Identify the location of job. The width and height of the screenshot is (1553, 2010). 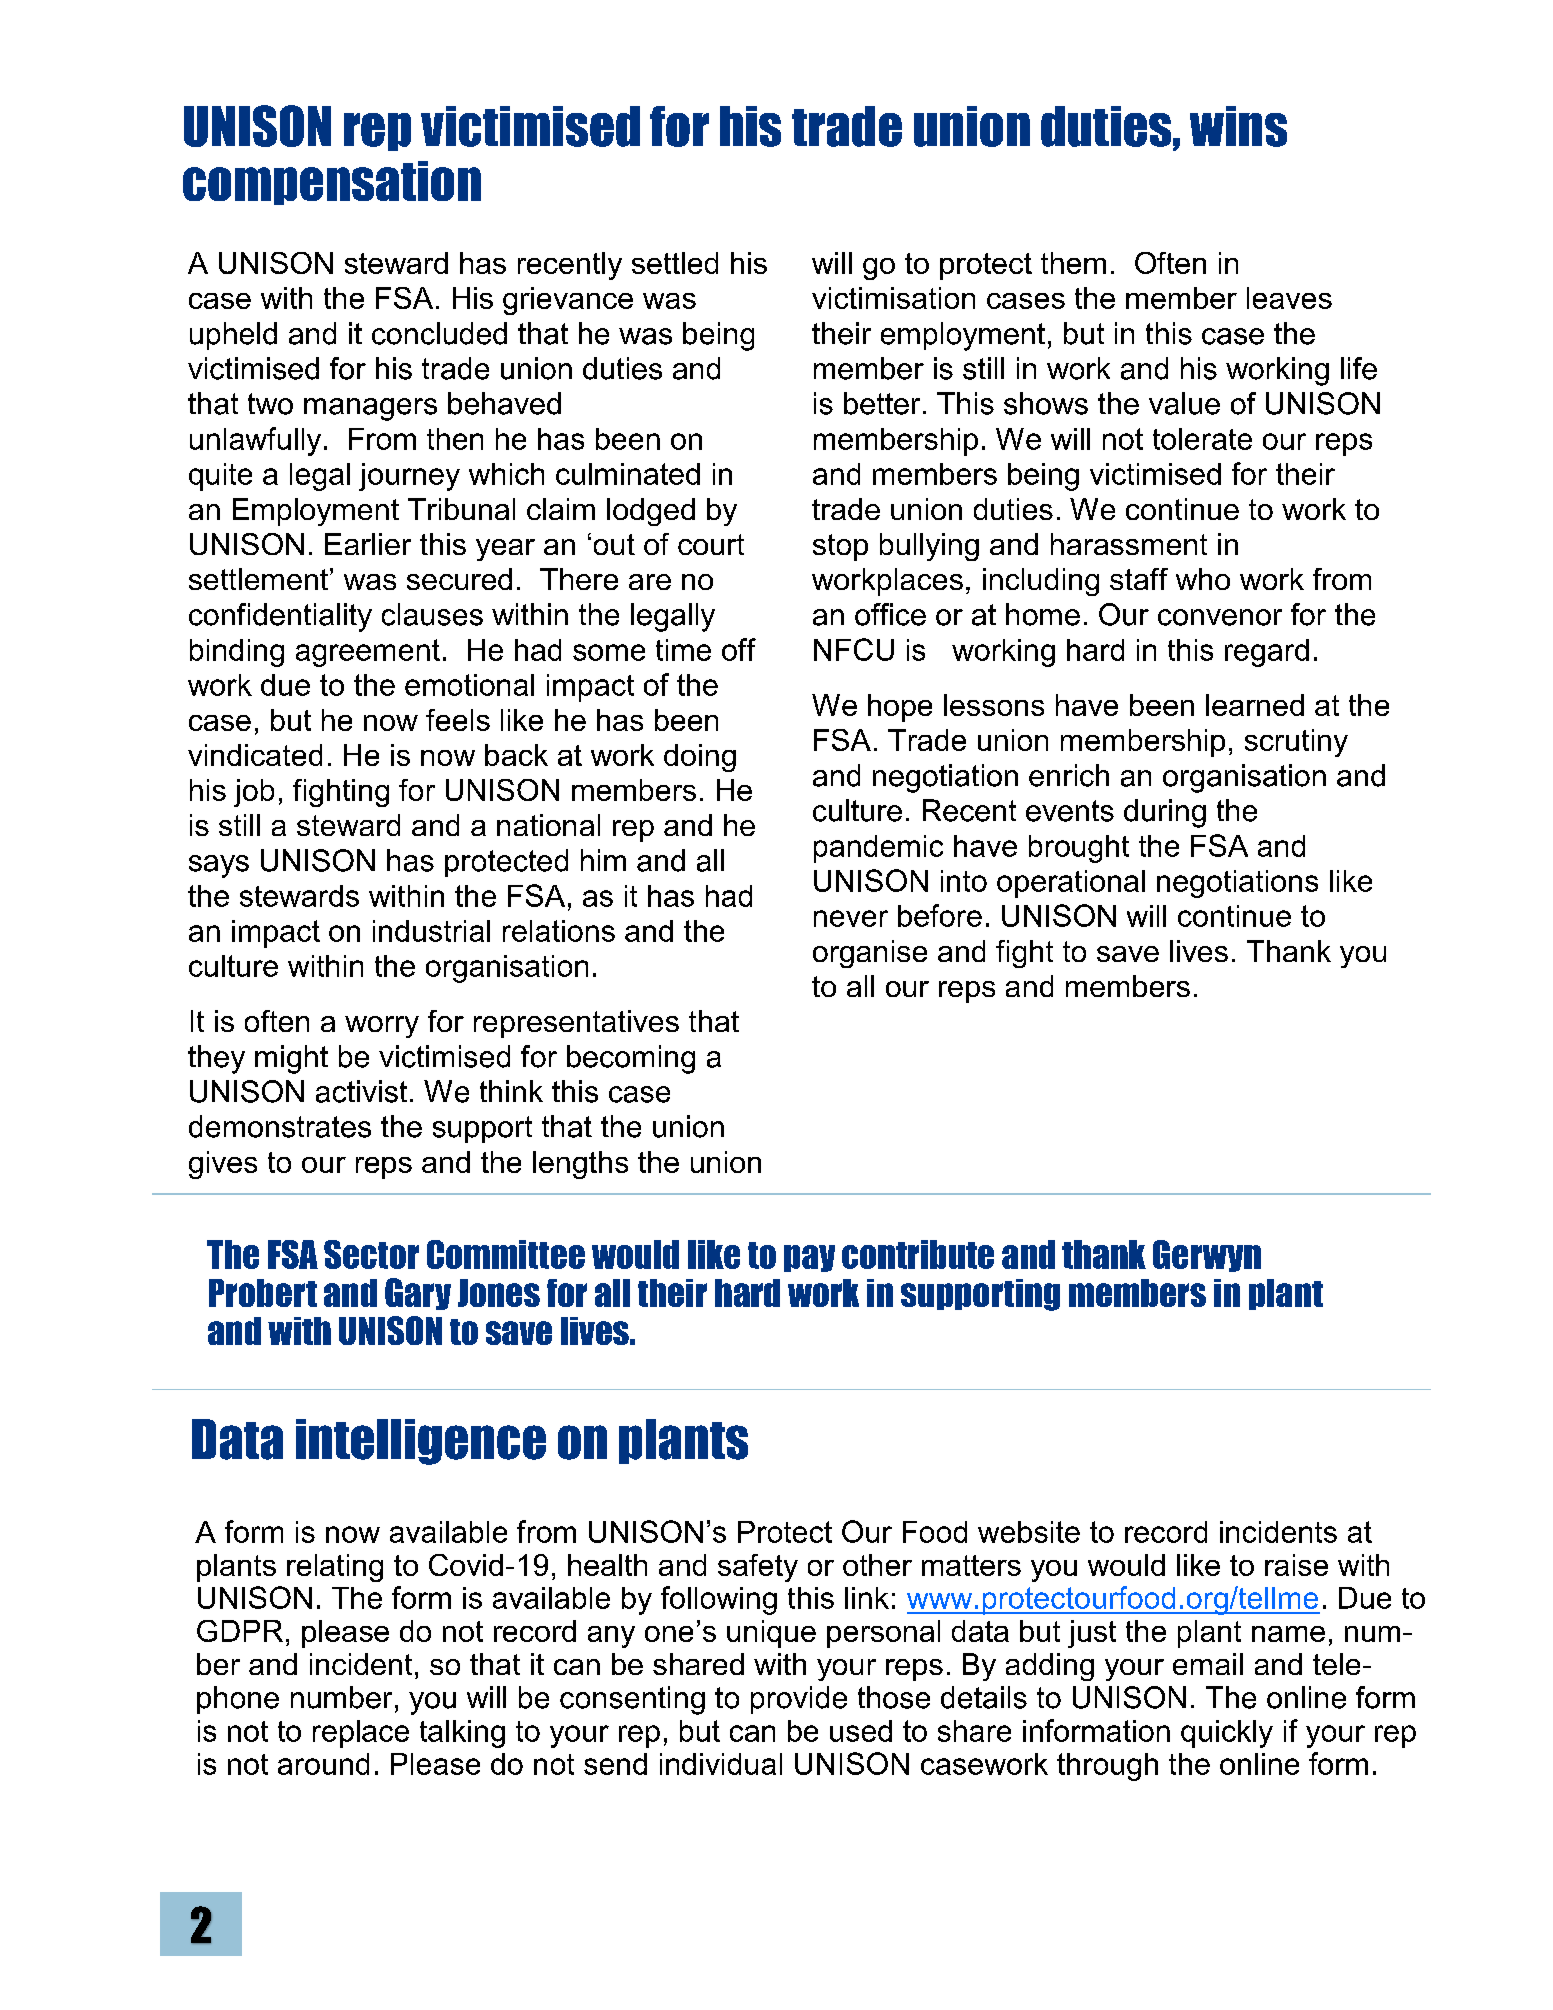
(254, 793).
